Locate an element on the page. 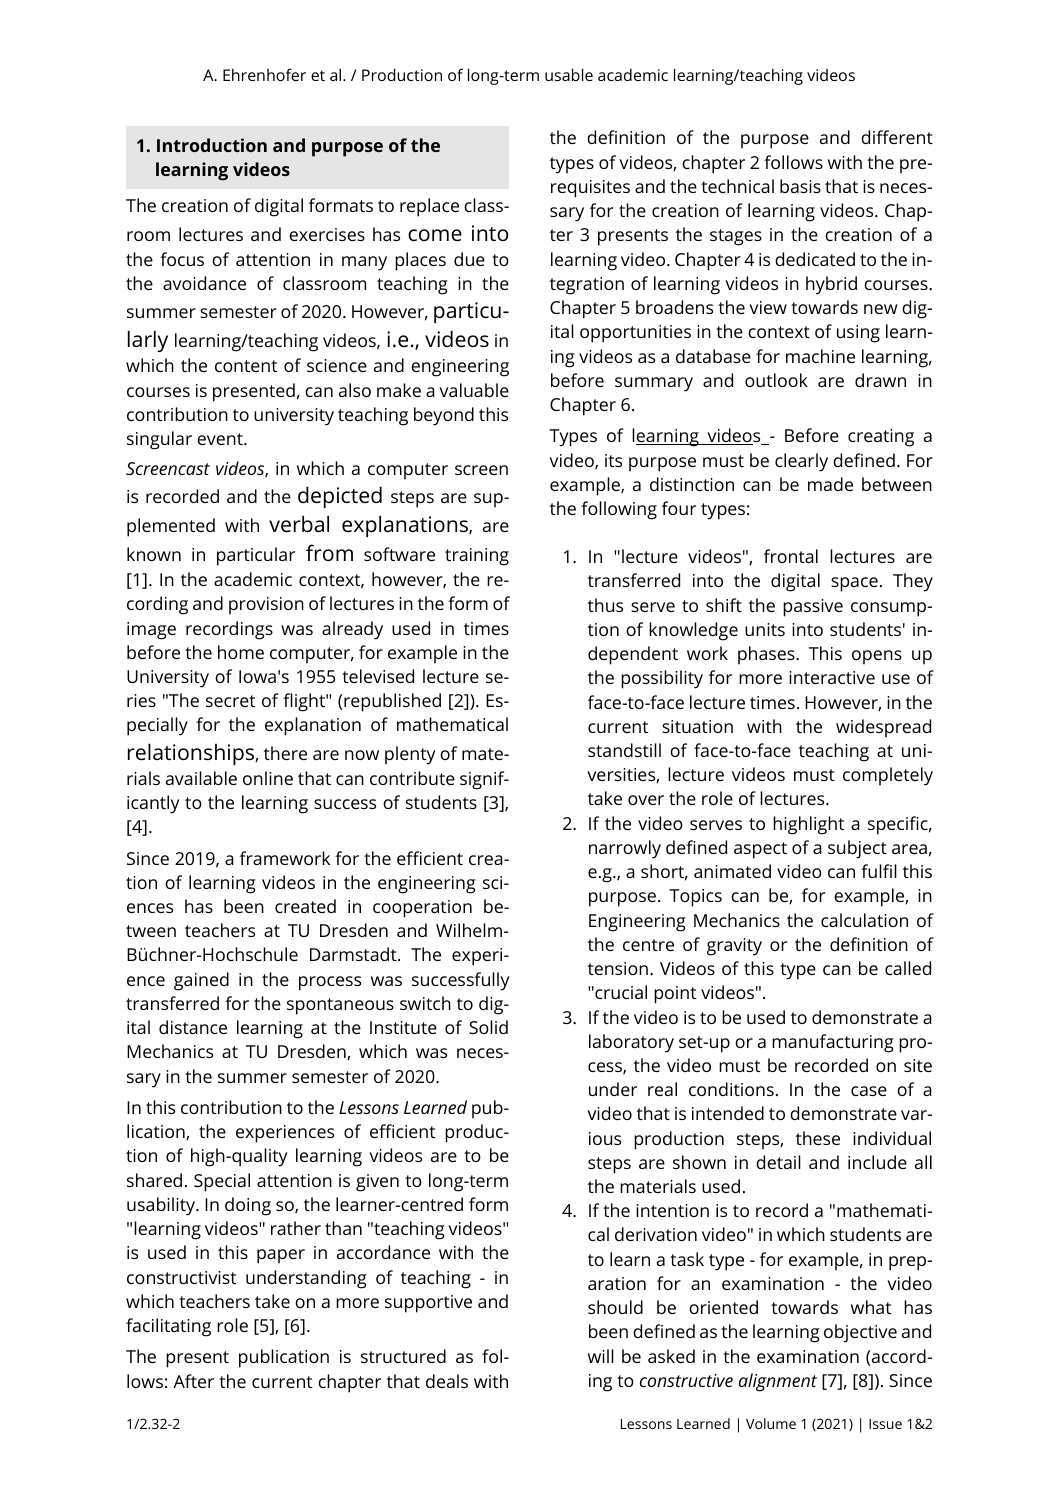 This document has height=1498, width=1059. Solid is located at coordinates (488, 1027).
